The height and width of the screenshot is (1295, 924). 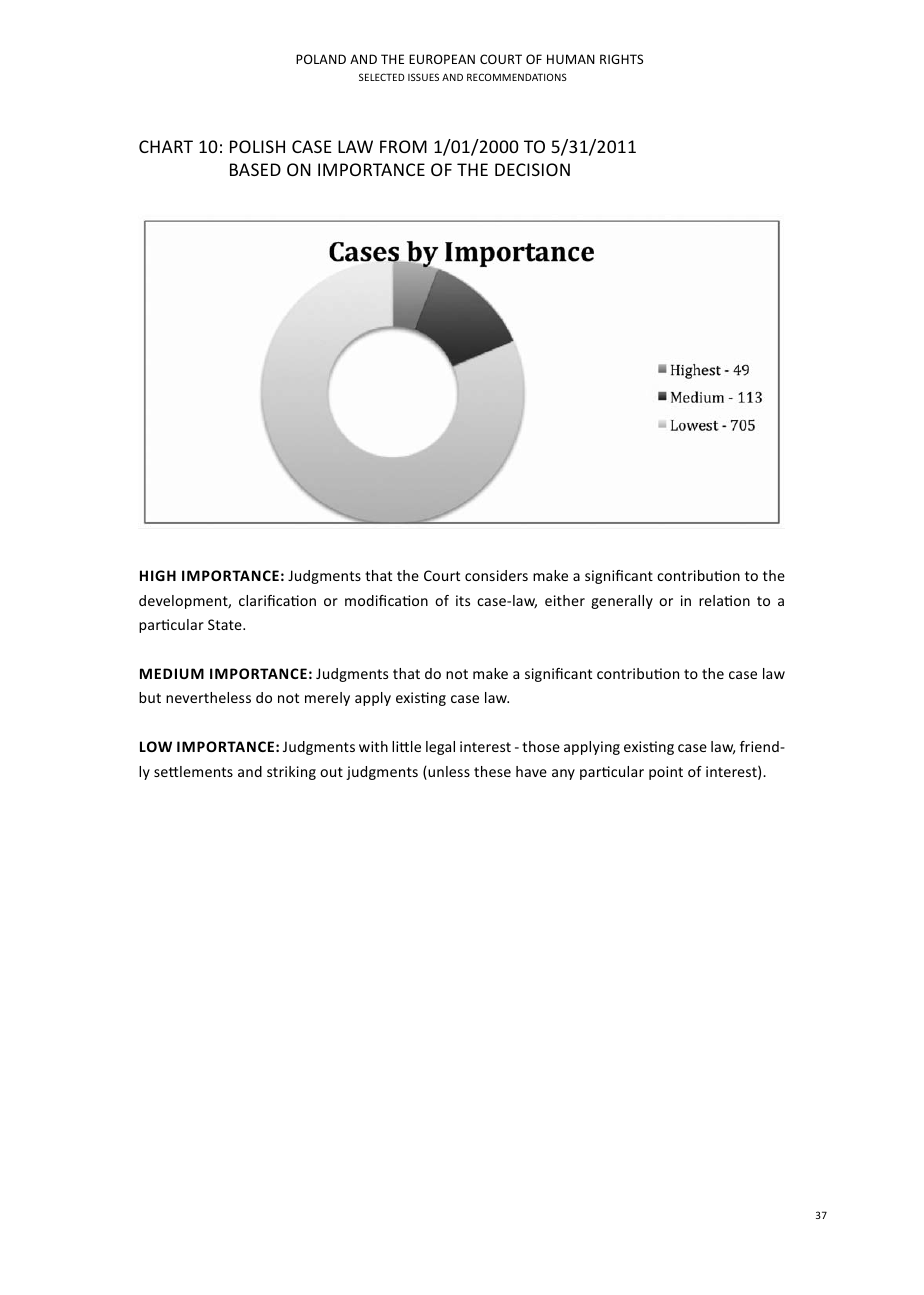 What do you see at coordinates (532, 169) in the screenshot?
I see `DECISION` at bounding box center [532, 169].
